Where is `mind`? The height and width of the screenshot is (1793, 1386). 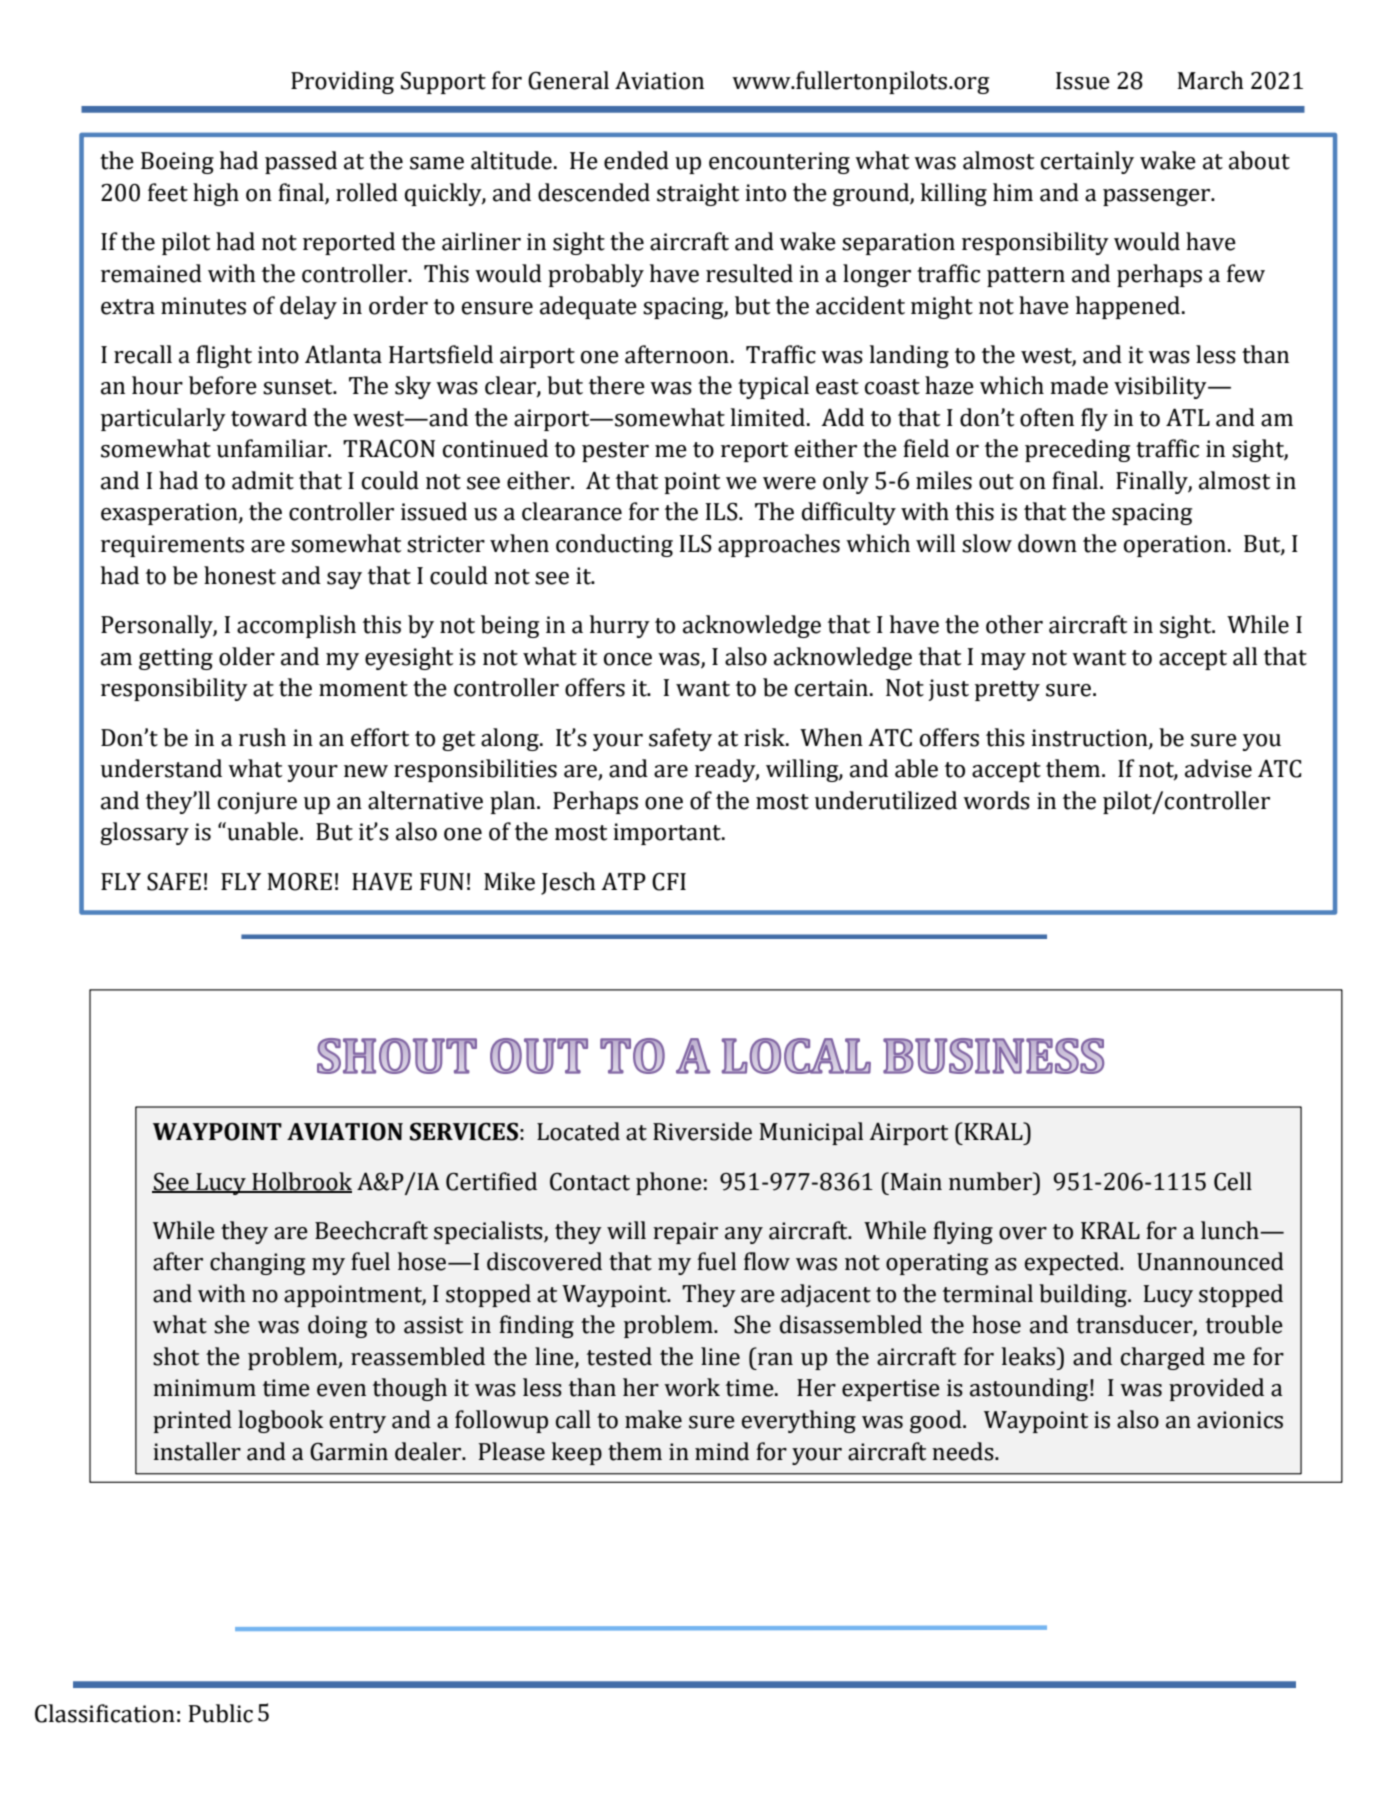
mind is located at coordinates (722, 1451).
